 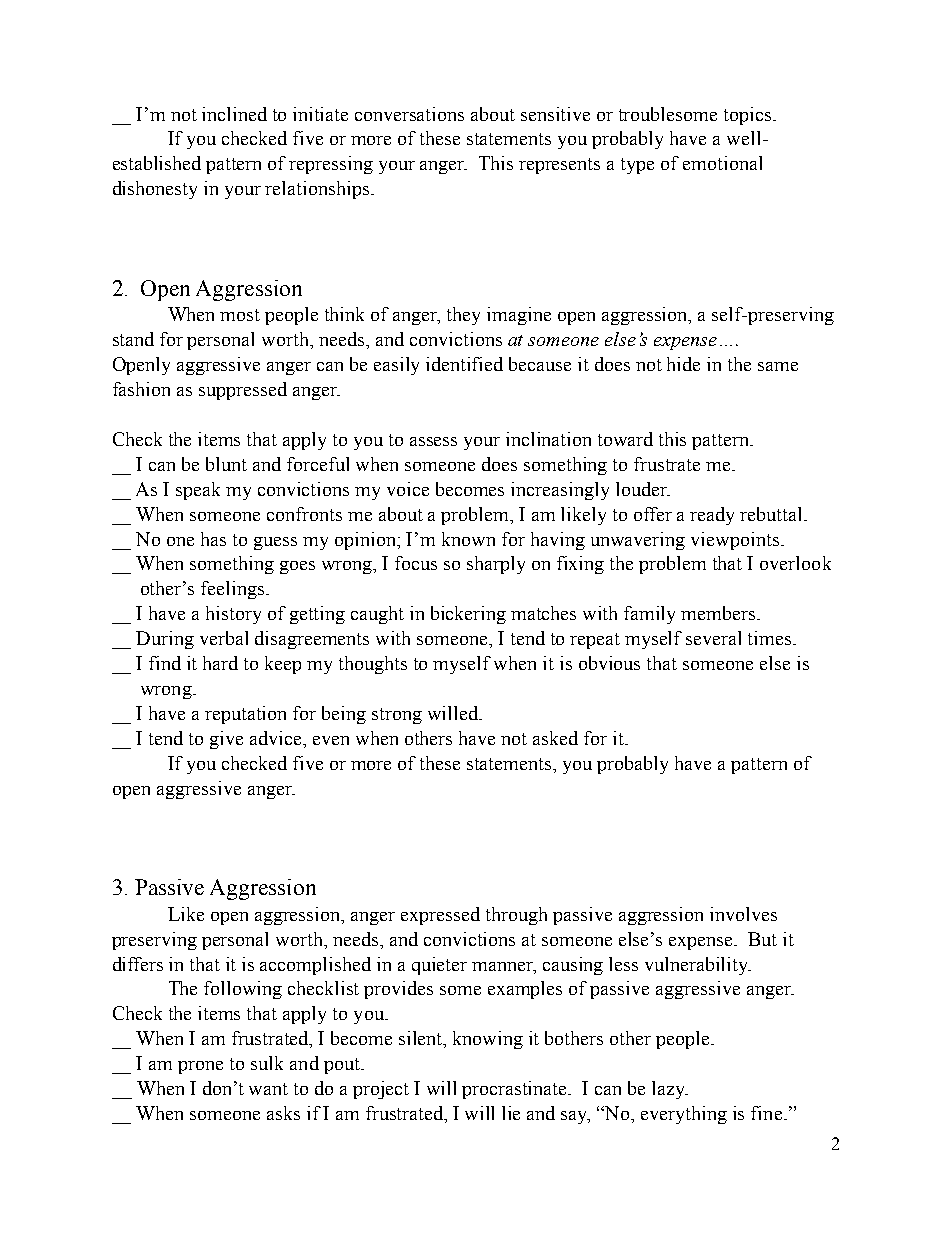 I want to click on lazy, so click(x=670, y=1090).
